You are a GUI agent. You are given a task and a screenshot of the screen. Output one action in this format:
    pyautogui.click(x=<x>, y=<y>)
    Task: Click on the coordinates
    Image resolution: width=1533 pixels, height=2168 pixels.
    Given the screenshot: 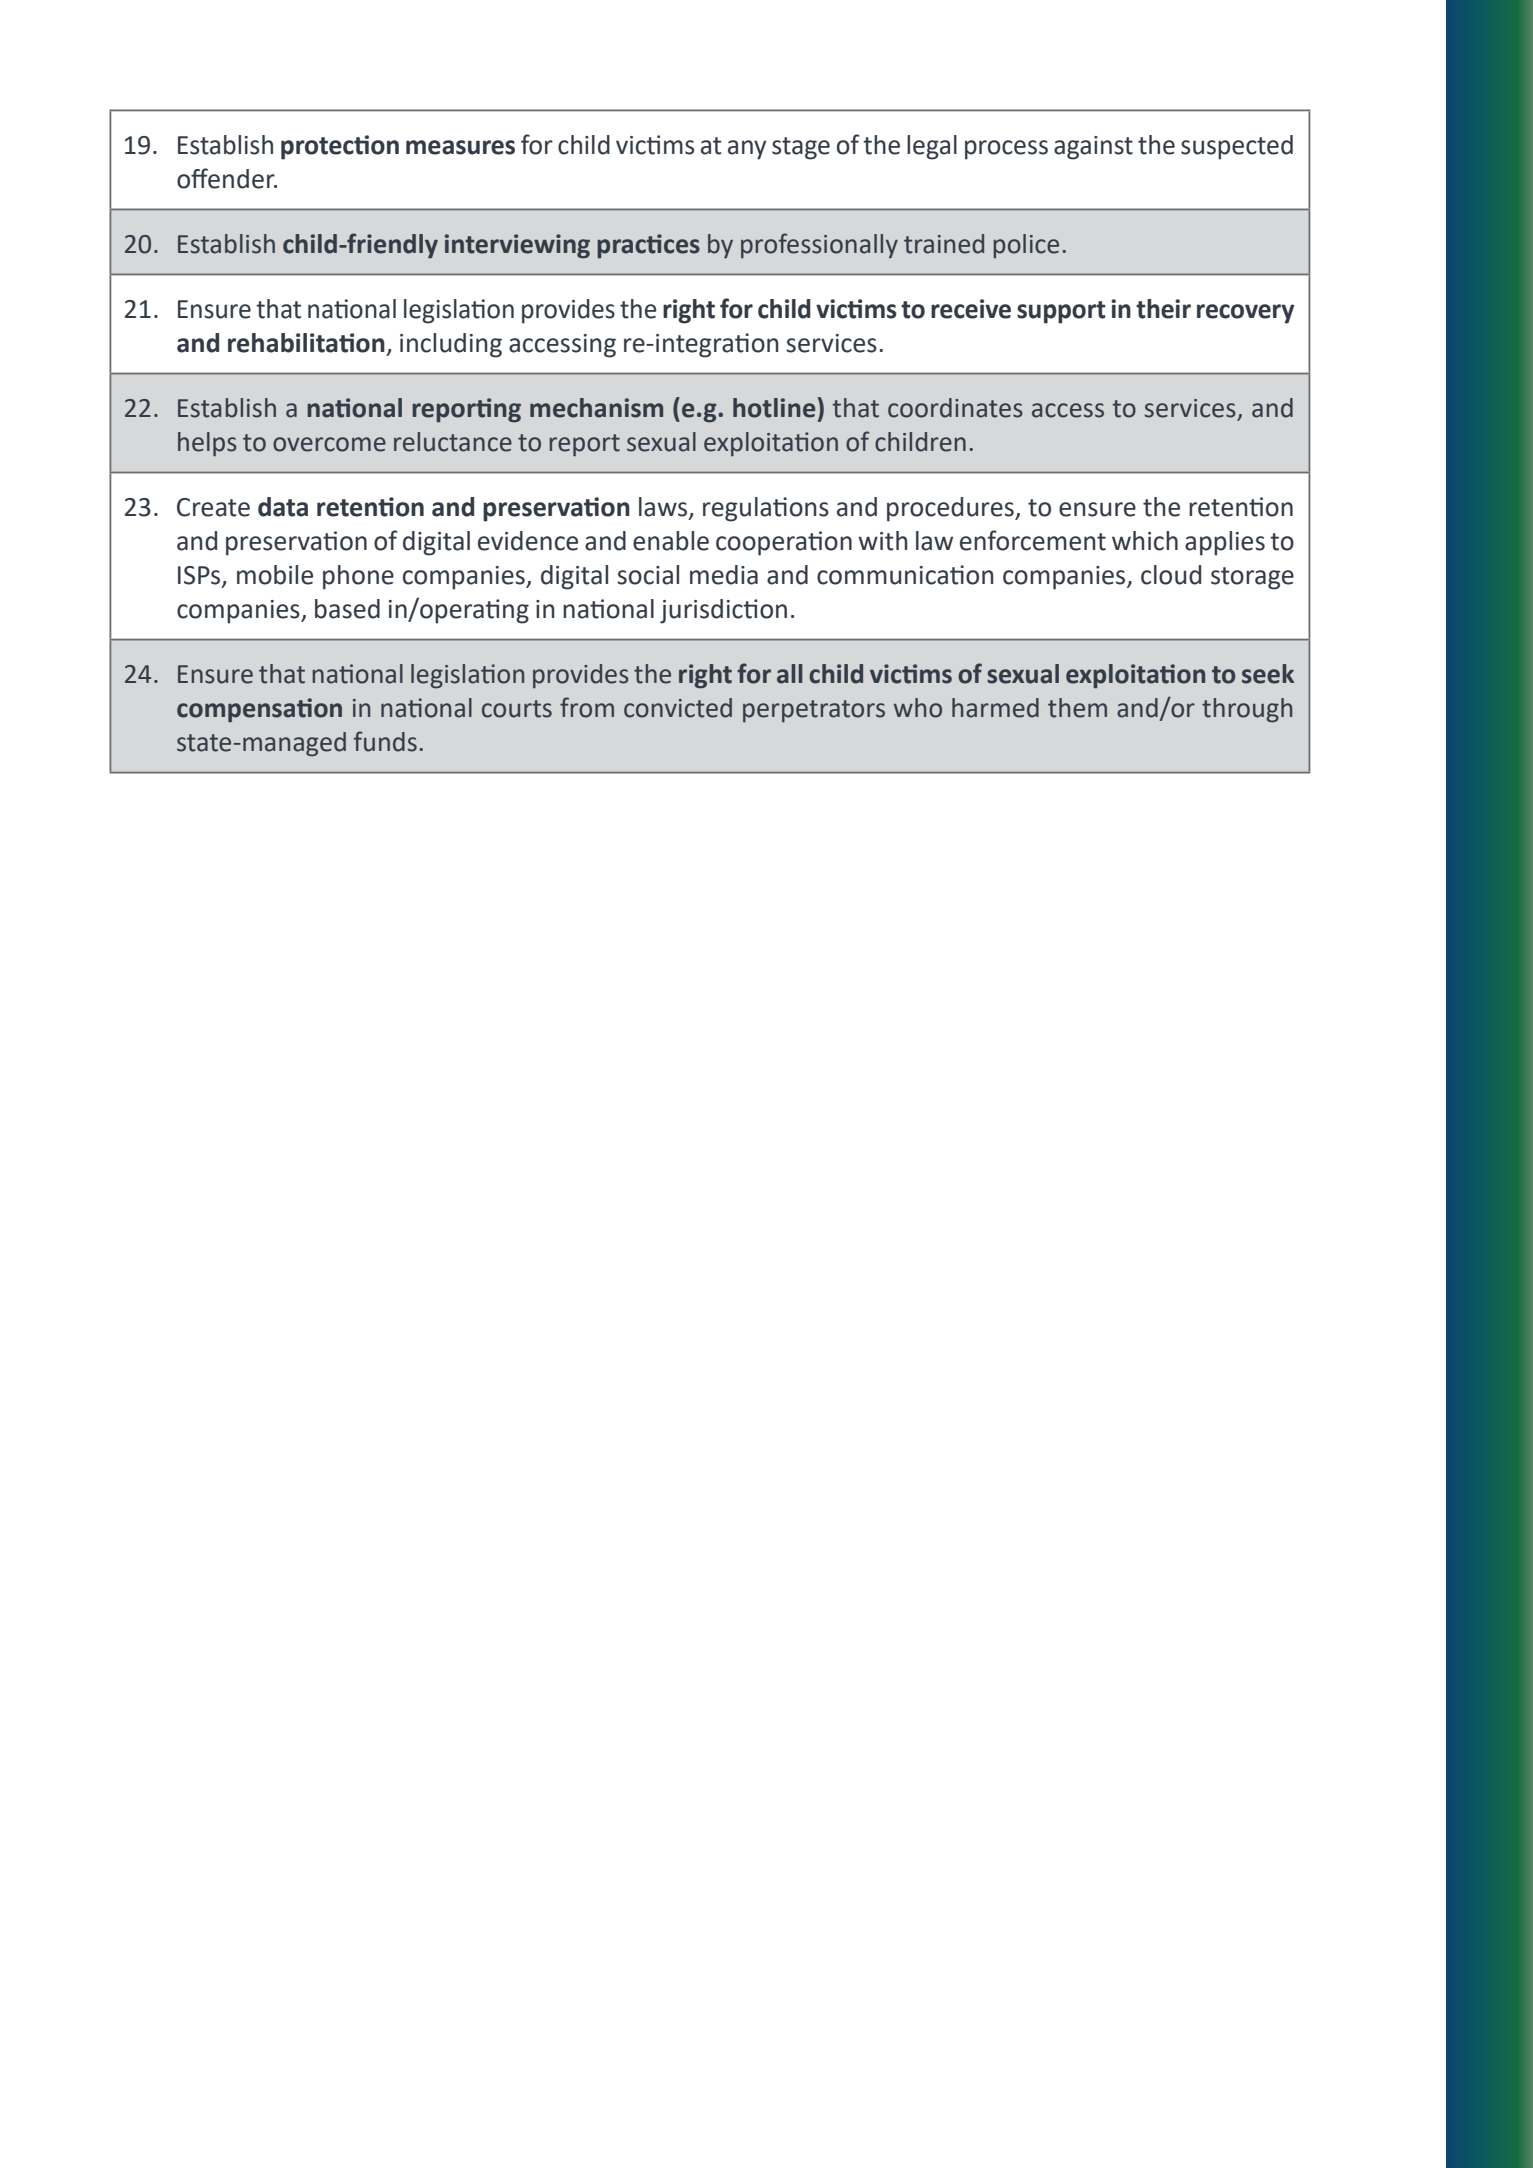 What is the action you would take?
    pyautogui.click(x=955, y=408)
